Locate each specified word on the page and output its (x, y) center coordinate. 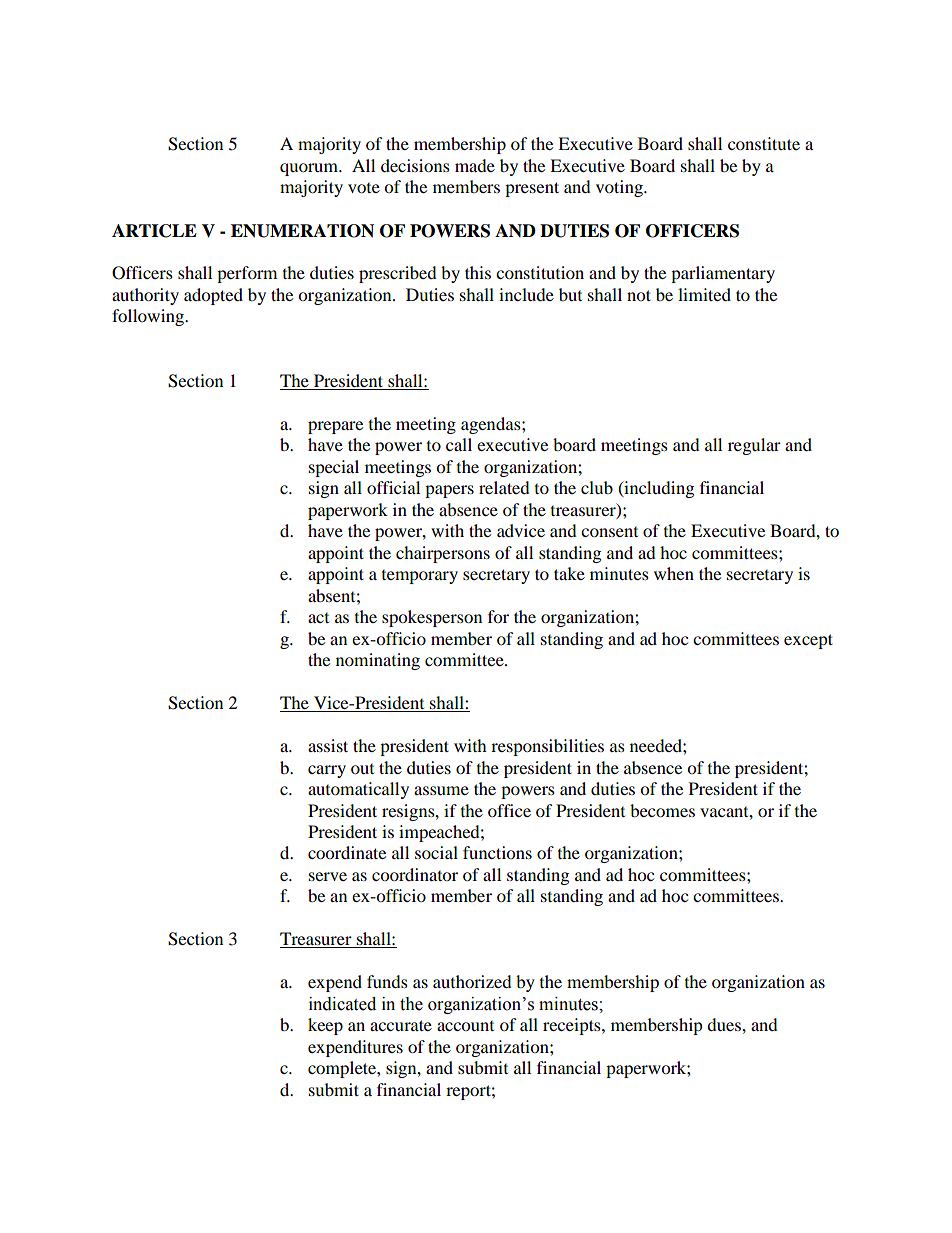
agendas (492, 425)
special (334, 468)
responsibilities (547, 747)
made (475, 165)
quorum (310, 169)
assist (328, 745)
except (808, 641)
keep (325, 1026)
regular (754, 446)
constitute (764, 143)
